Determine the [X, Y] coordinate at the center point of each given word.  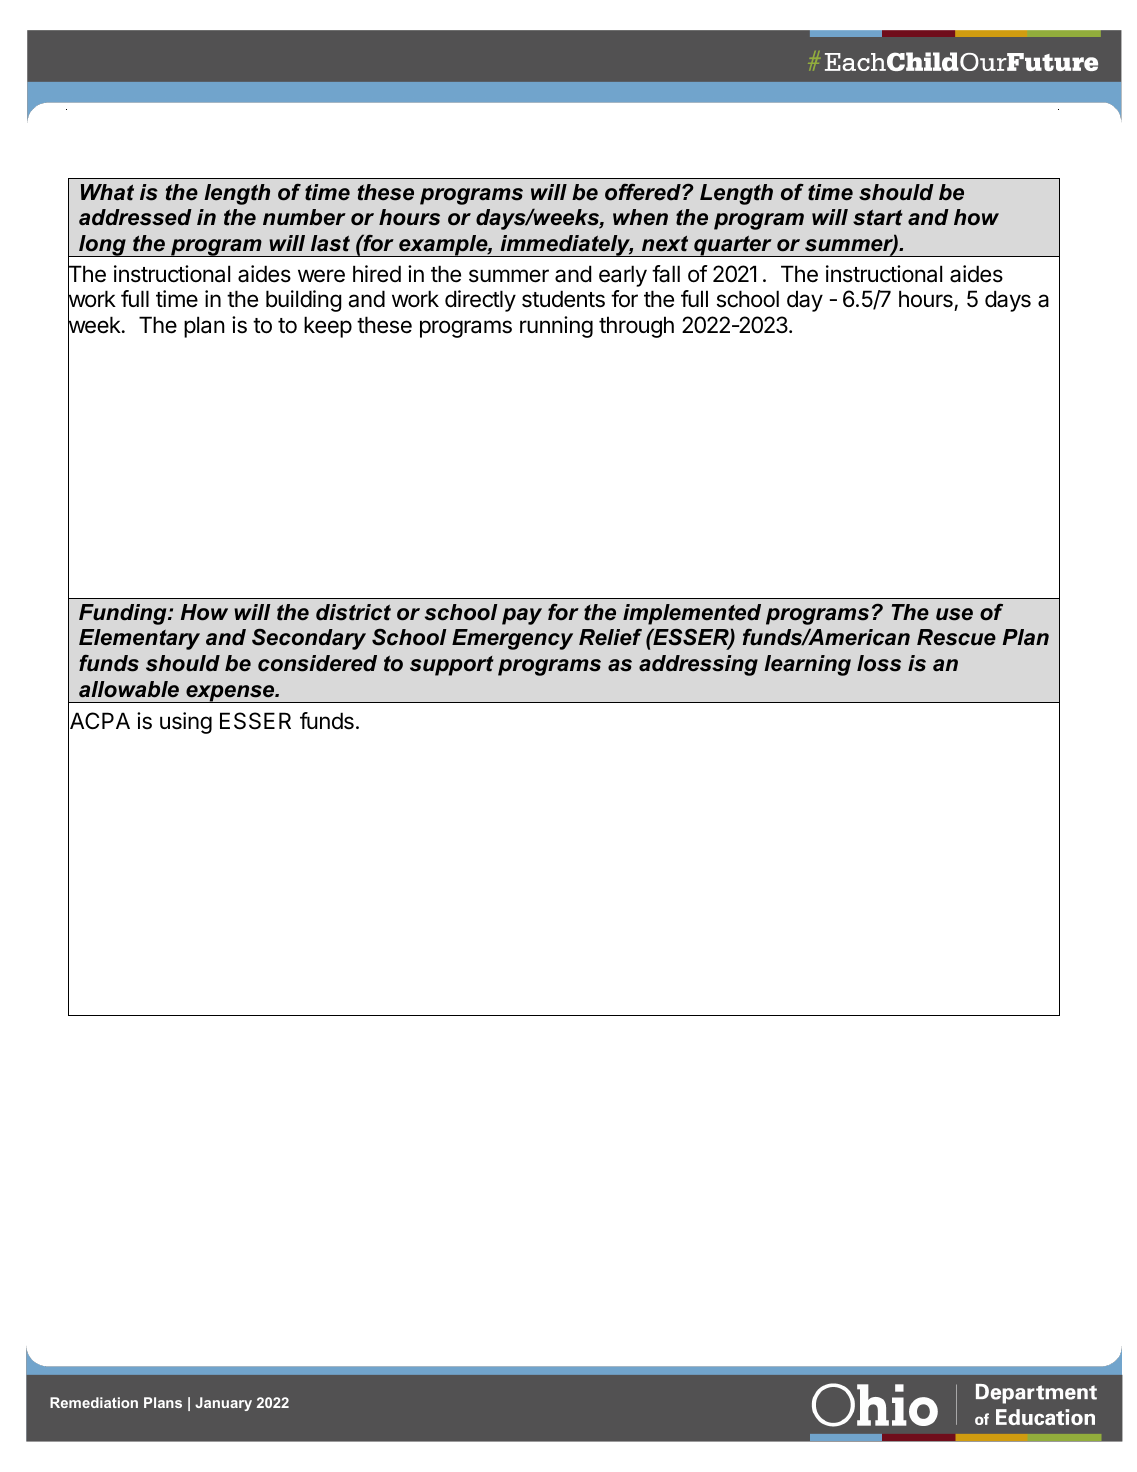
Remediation [94, 1402]
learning [807, 665]
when [640, 217]
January [223, 1404]
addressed [135, 217]
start [878, 217]
